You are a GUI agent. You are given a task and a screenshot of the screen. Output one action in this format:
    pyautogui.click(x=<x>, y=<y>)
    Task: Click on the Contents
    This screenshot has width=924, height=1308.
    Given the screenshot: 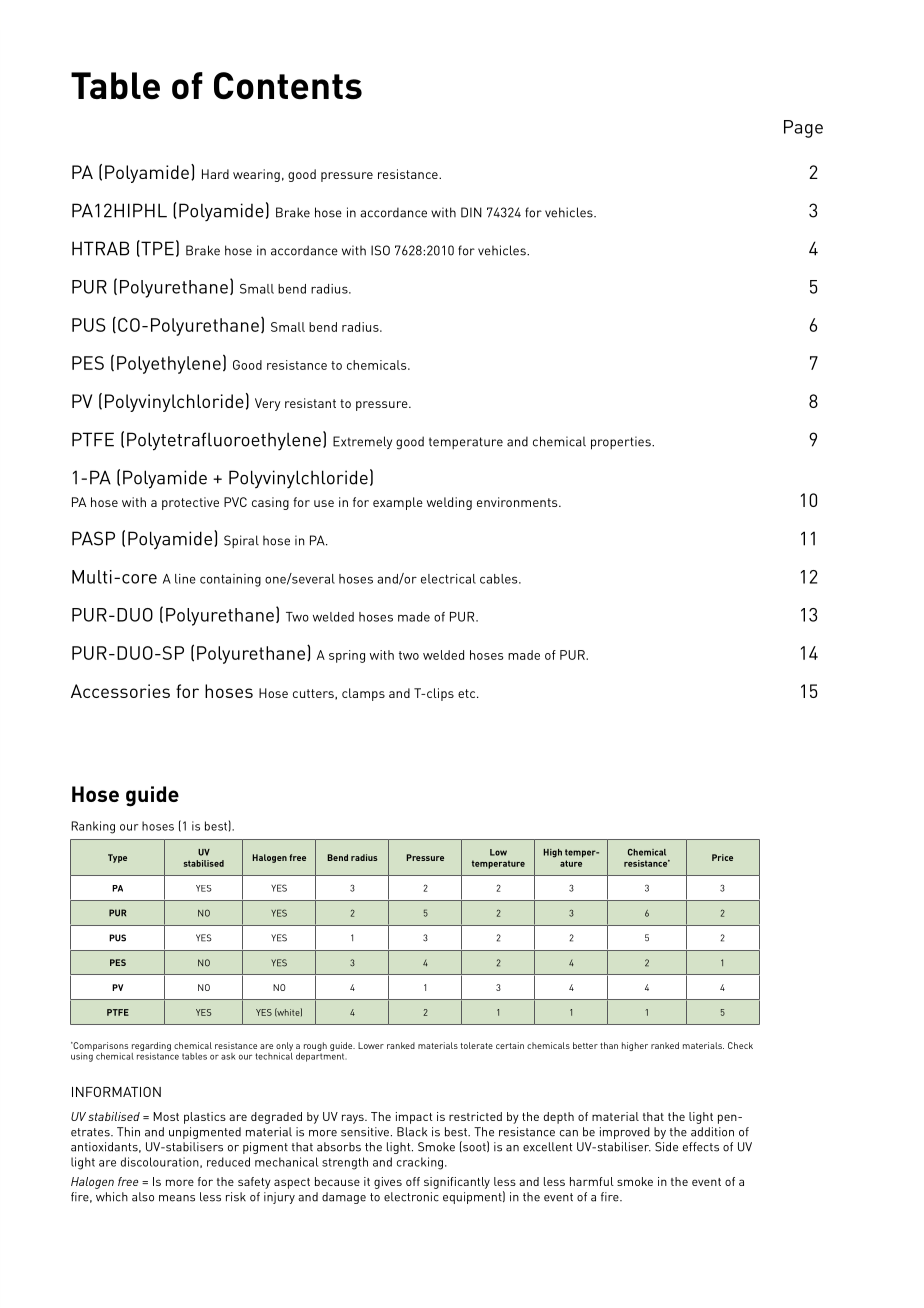 What is the action you would take?
    pyautogui.click(x=288, y=86)
